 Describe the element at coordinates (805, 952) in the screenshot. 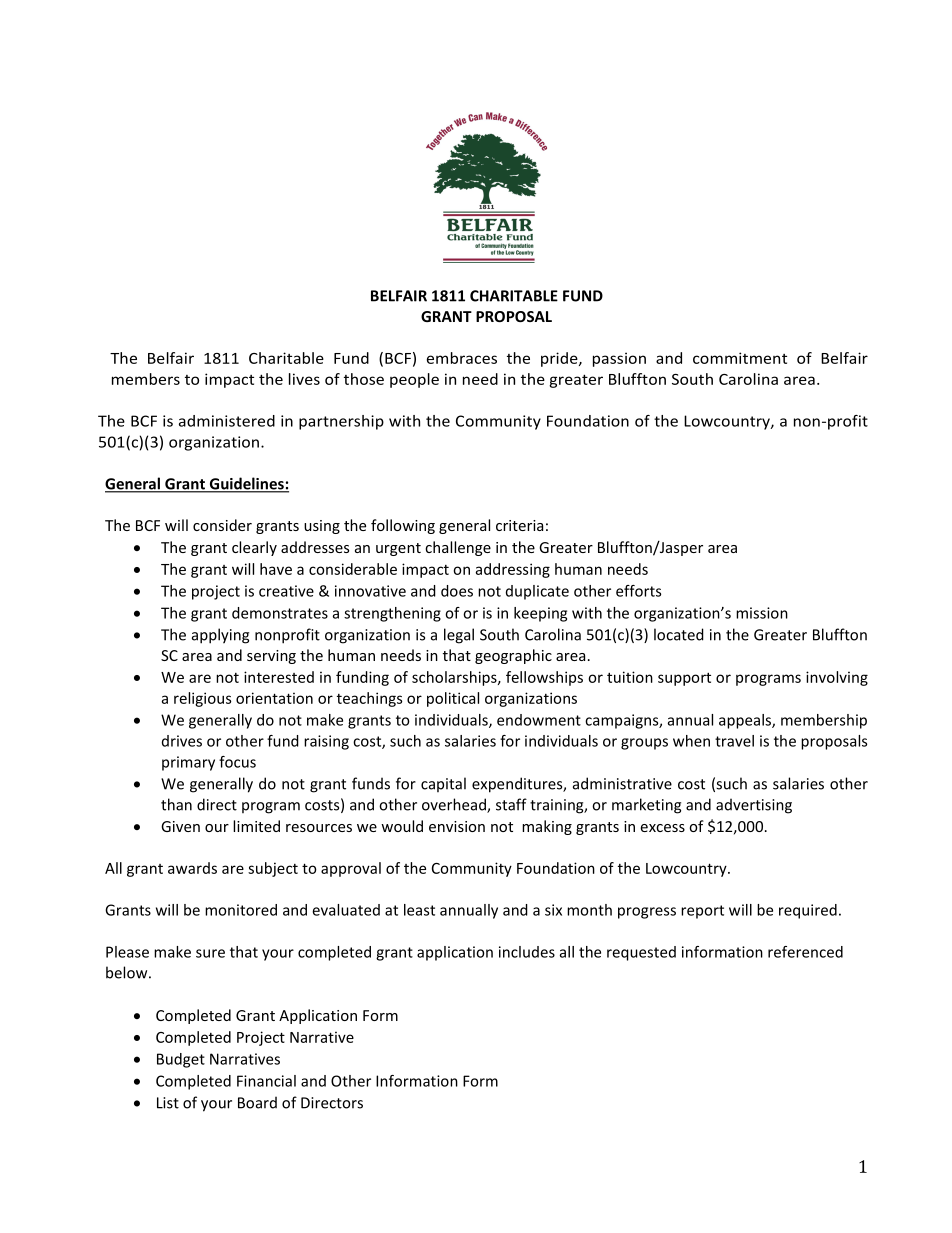

I see `referenced` at that location.
